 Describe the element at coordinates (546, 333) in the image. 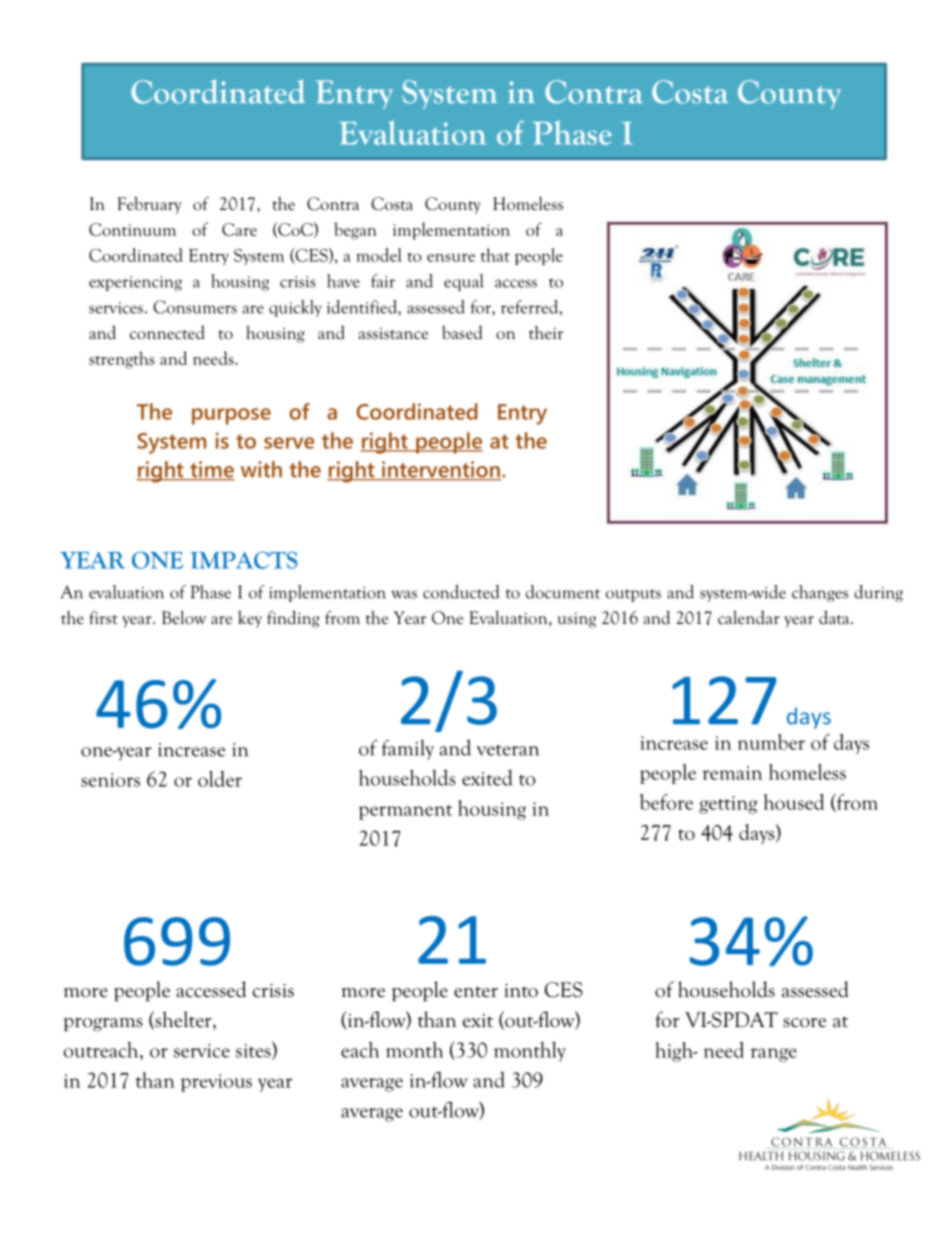

I see `their` at that location.
